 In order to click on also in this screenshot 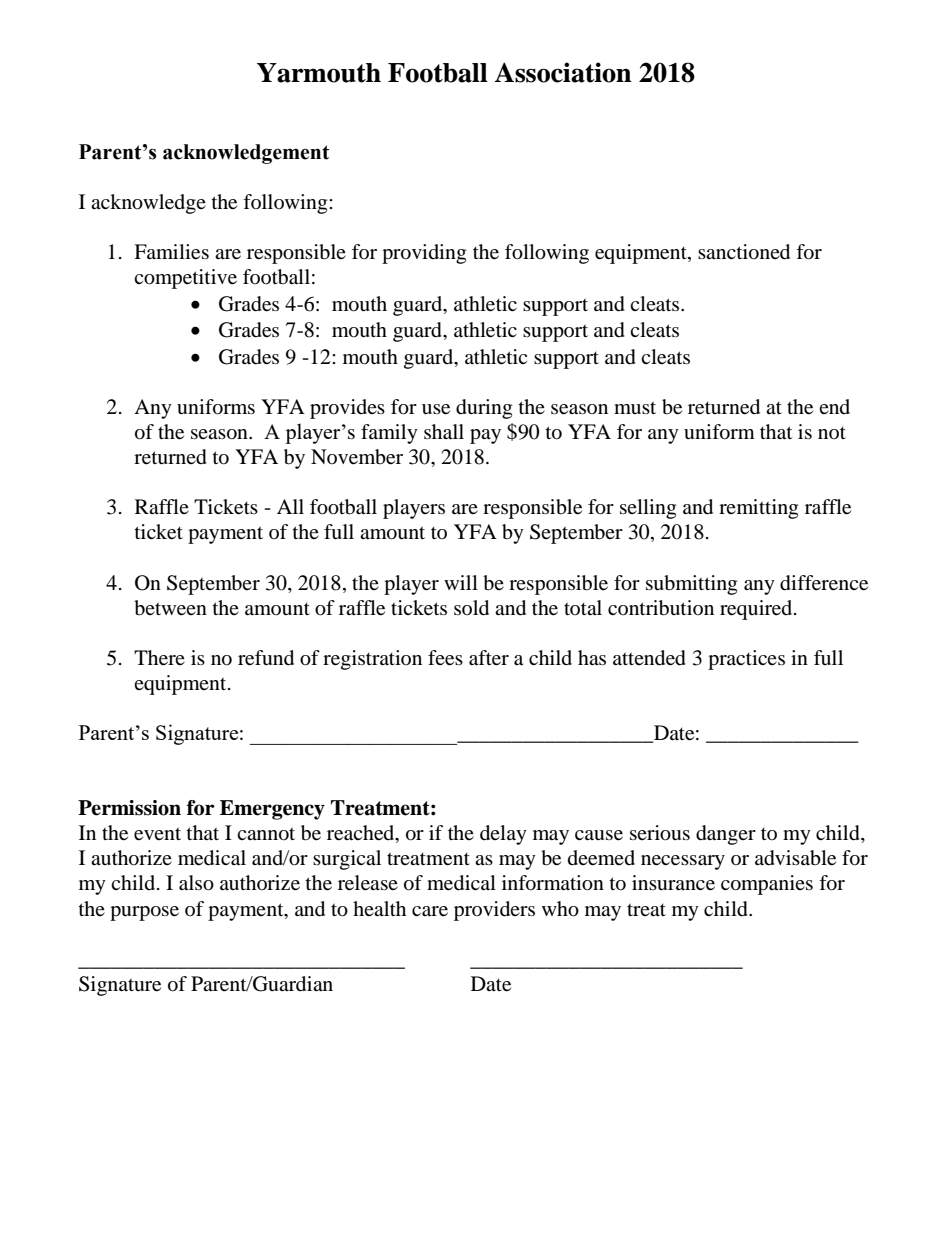, I will do `click(196, 883)`.
